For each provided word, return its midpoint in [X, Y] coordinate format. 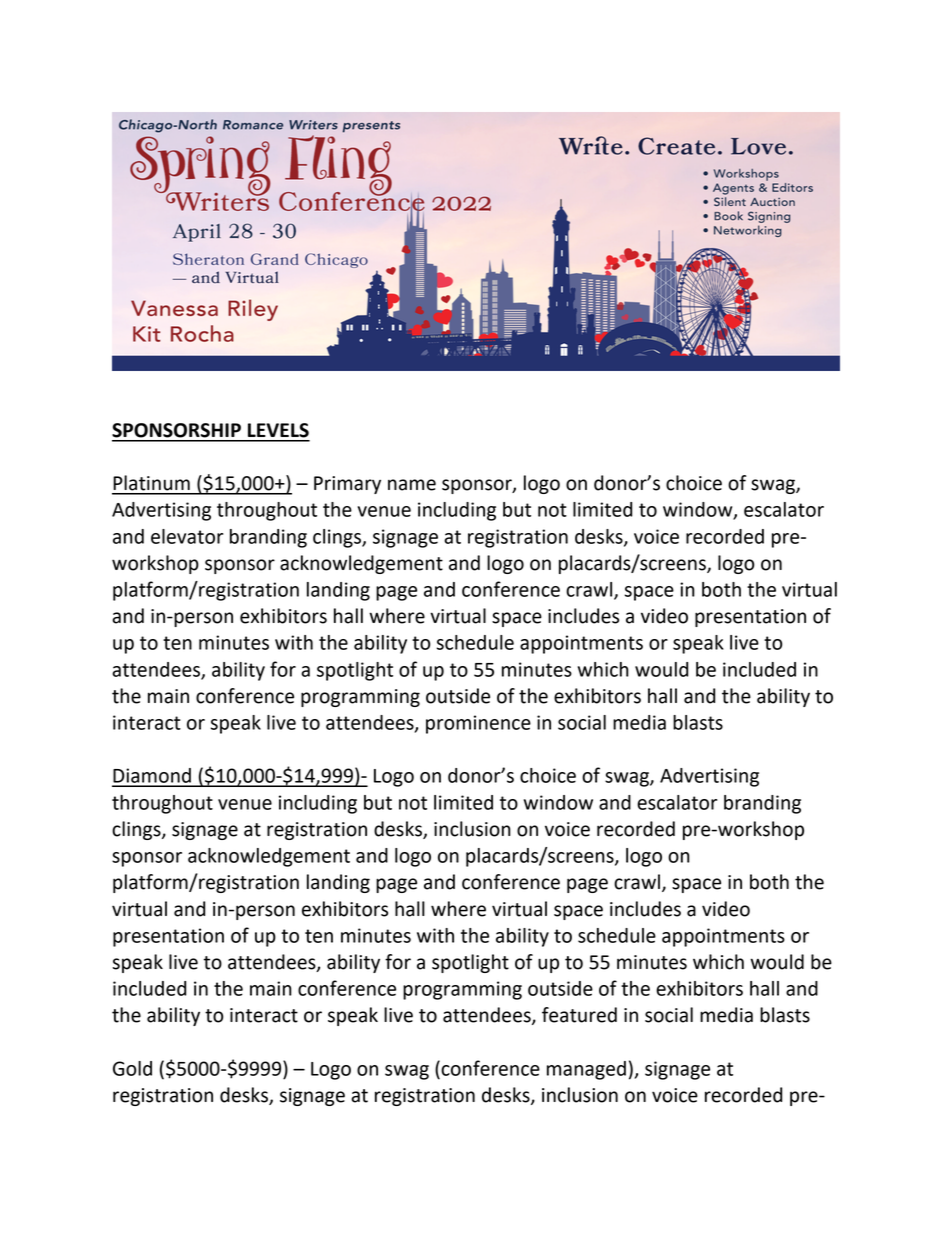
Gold [132, 1068]
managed [586, 1070]
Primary [347, 485]
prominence [478, 724]
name [412, 485]
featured [579, 1015]
